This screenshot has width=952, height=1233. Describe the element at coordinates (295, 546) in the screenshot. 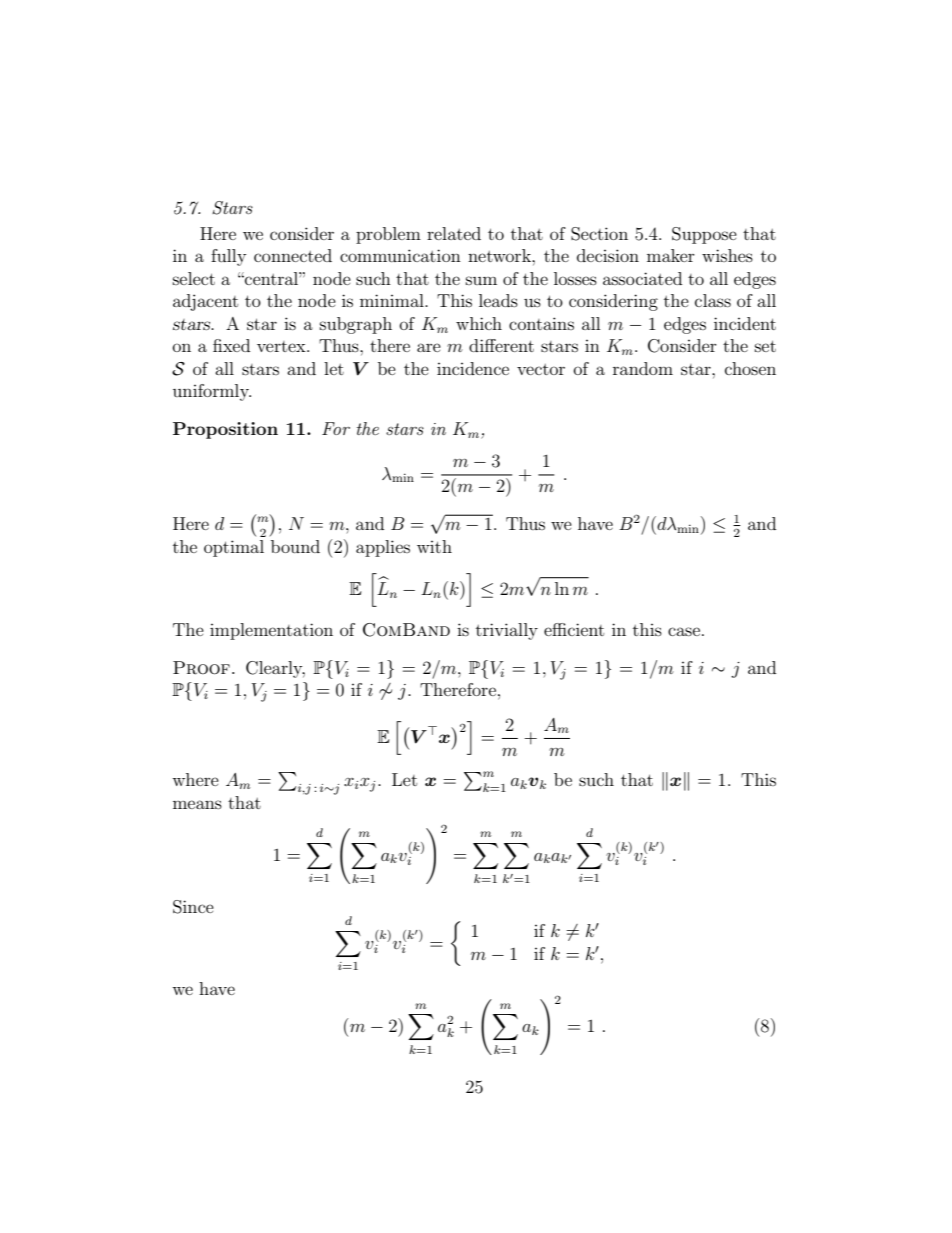

I see `bound` at that location.
